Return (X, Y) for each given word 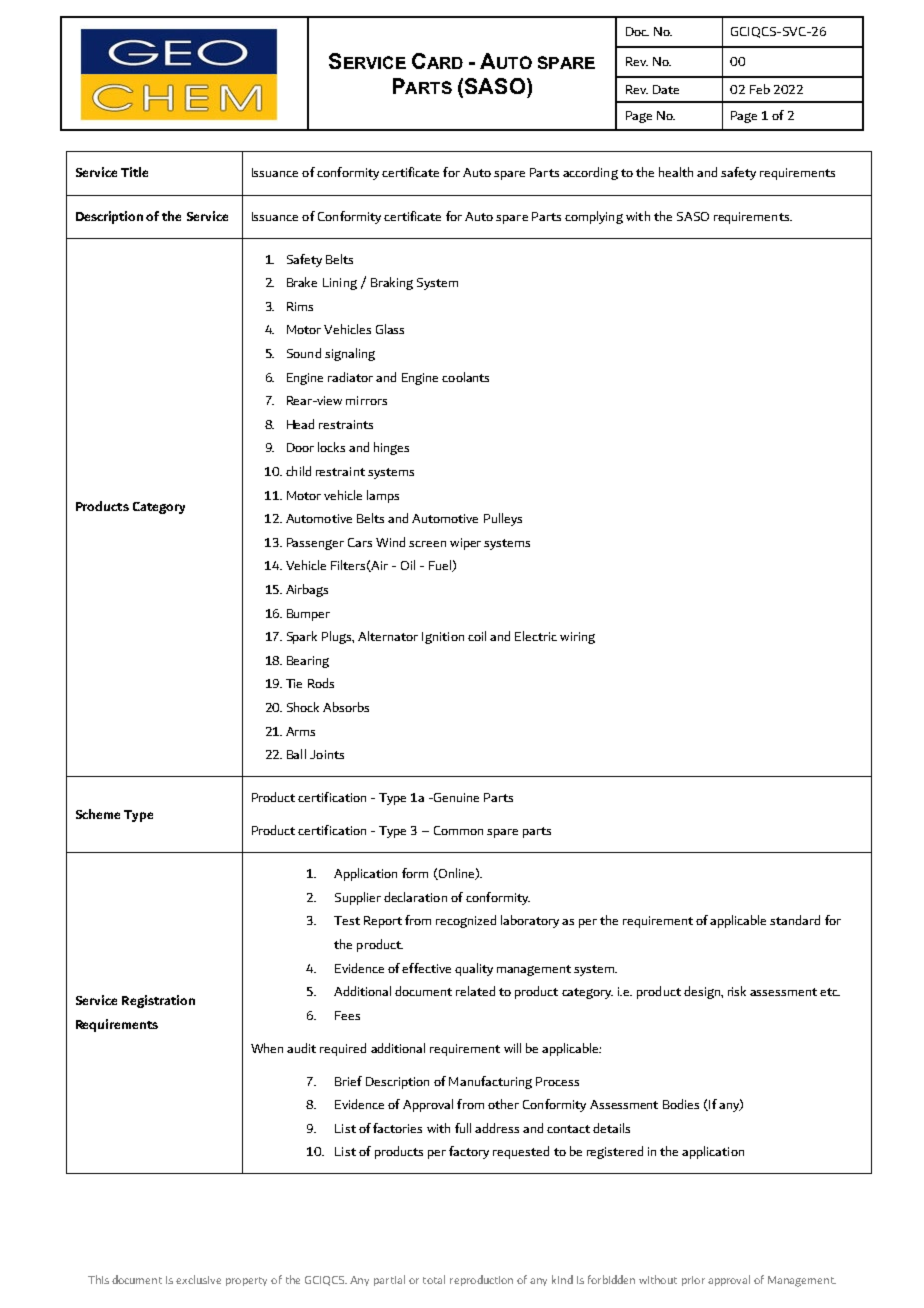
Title (134, 172)
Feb (760, 89)
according (590, 173)
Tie (294, 683)
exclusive (198, 1279)
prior (693, 1281)
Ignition (443, 638)
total (434, 1279)
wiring (577, 638)
